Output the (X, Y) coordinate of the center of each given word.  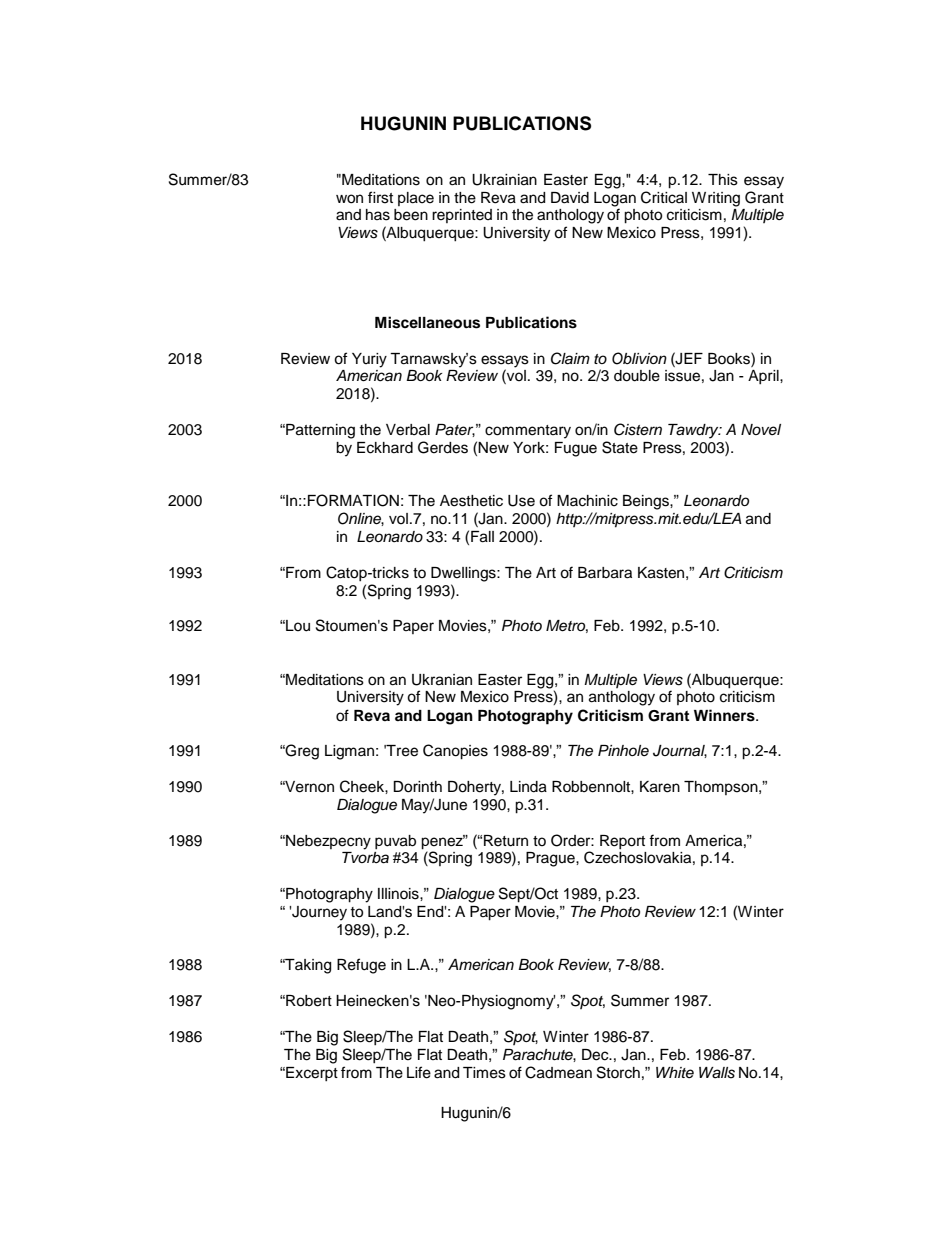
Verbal (408, 430)
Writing (716, 199)
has (378, 215)
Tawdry (694, 431)
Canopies (455, 752)
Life (419, 1072)
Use (521, 501)
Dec (596, 1055)
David (570, 198)
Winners (725, 715)
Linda (528, 787)
